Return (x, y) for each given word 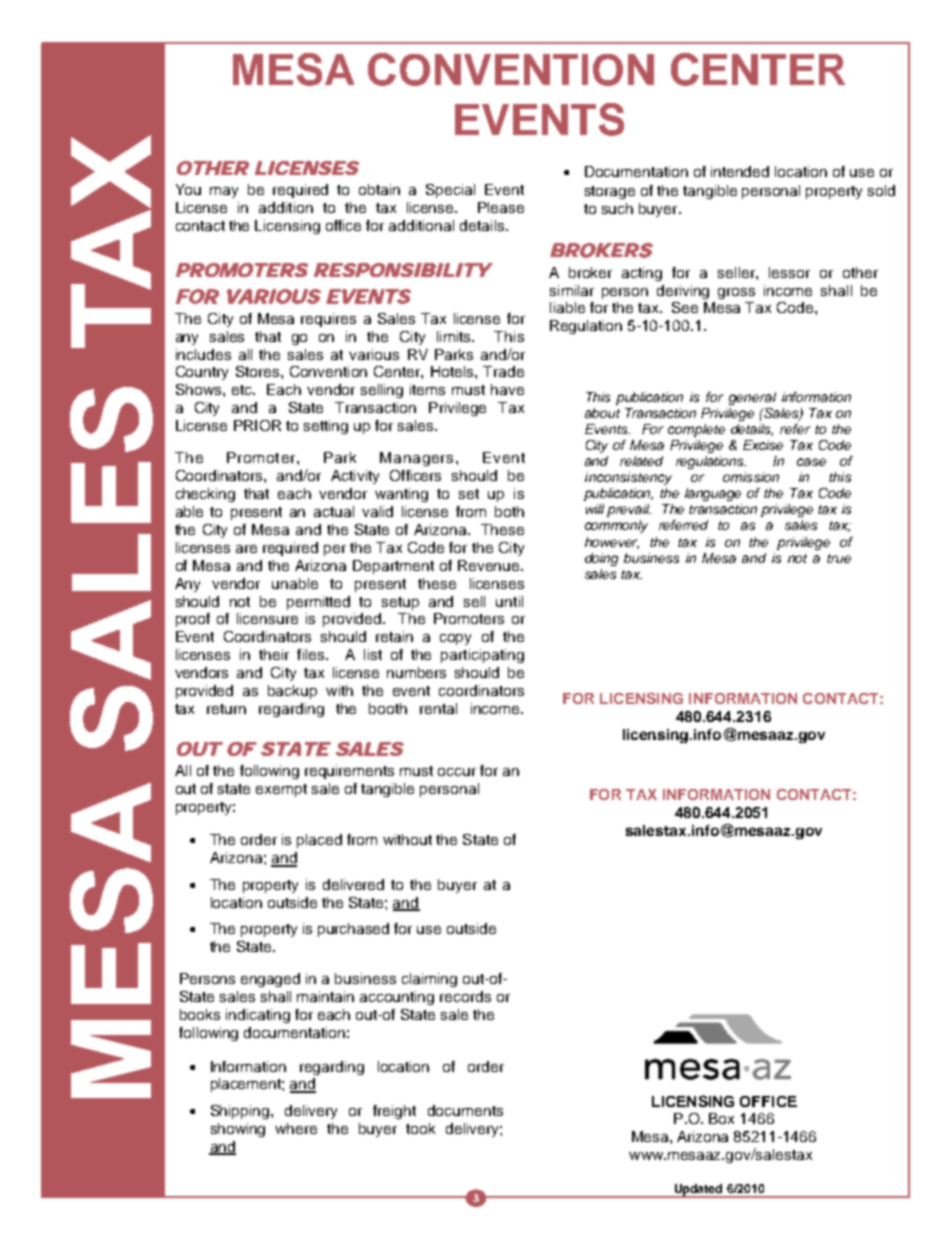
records (465, 996)
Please (501, 207)
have (507, 389)
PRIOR (257, 425)
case (811, 462)
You (188, 189)
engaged (270, 980)
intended (740, 171)
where (296, 1128)
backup (292, 692)
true (839, 558)
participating (482, 656)
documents (465, 1110)
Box (721, 1118)
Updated (699, 1191)
